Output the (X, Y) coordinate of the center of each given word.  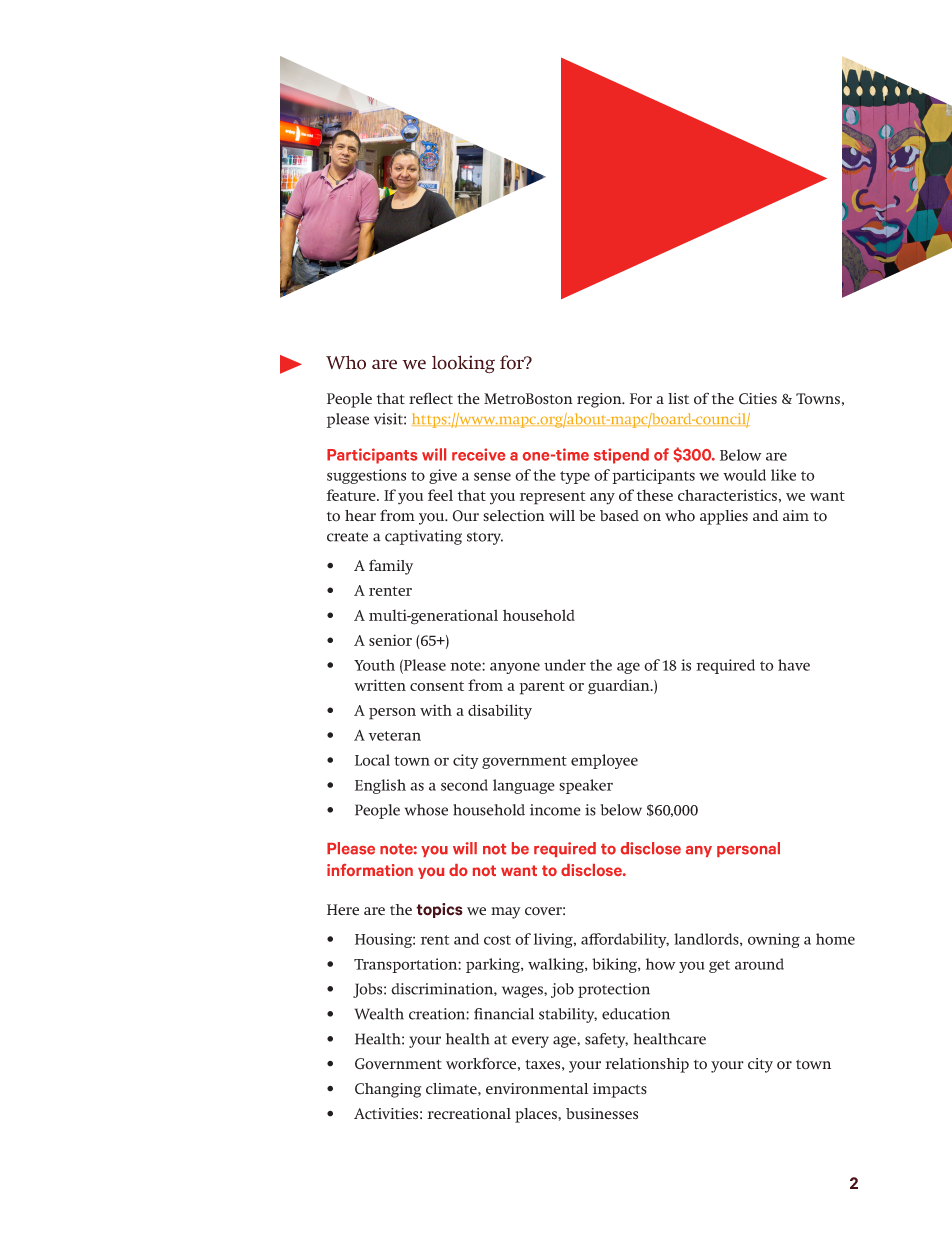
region (600, 400)
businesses (602, 1114)
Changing (388, 1090)
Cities (758, 399)
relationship (647, 1065)
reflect (431, 398)
